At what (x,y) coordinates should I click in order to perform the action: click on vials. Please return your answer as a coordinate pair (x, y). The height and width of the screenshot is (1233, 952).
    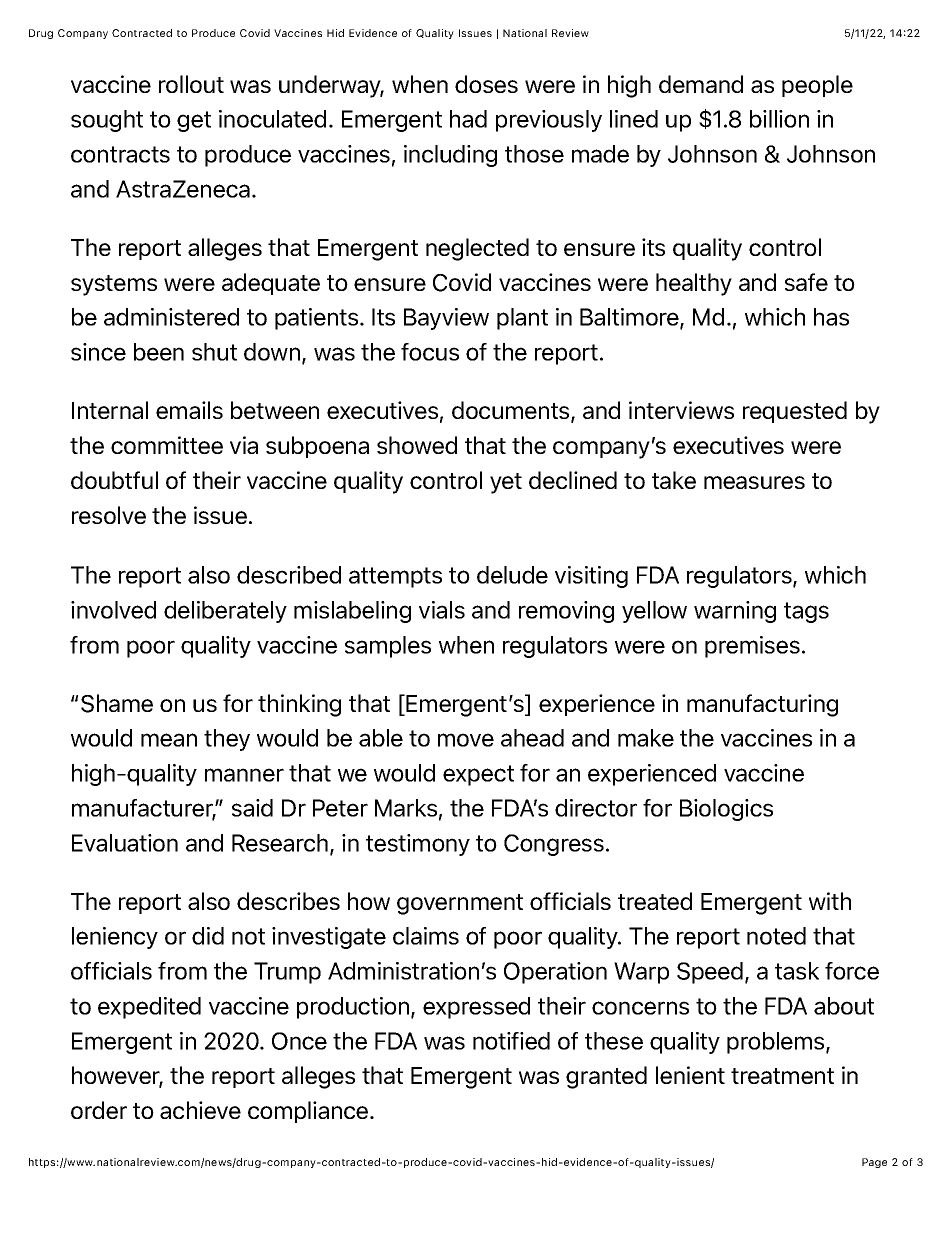
    Looking at the image, I should click on (442, 610).
